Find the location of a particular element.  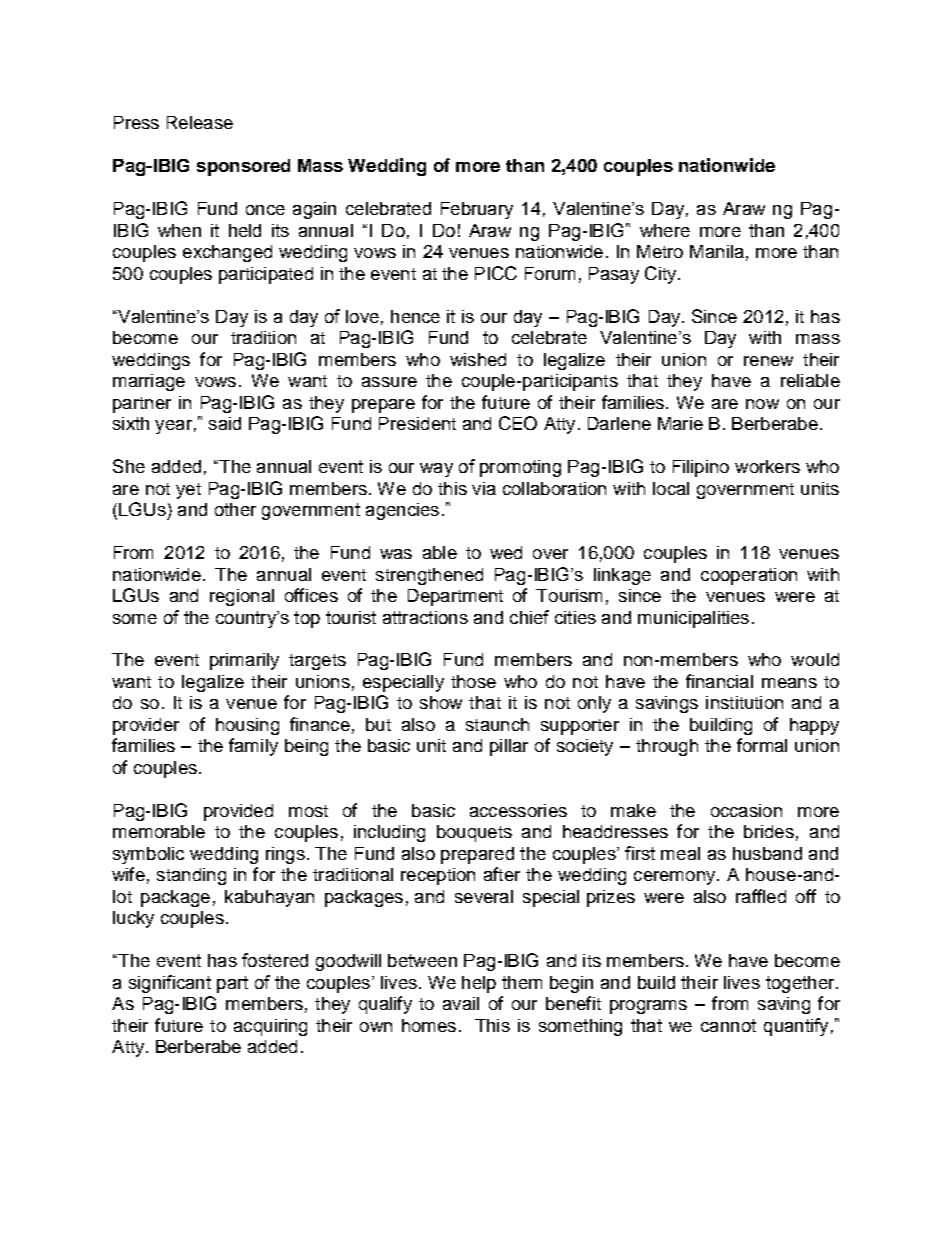

cannot is located at coordinates (728, 1025).
